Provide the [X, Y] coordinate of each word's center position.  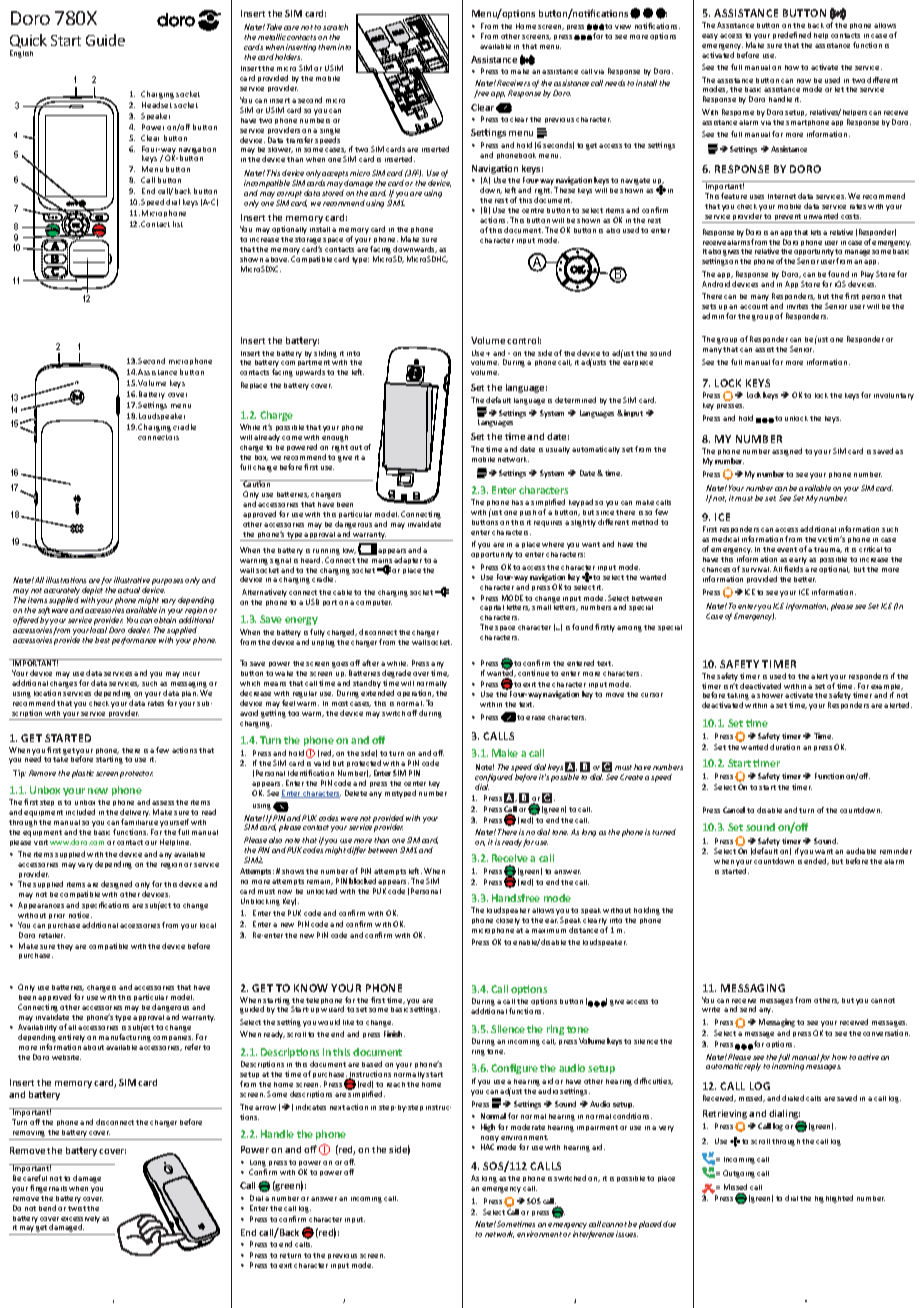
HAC [487, 1147]
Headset [157, 105]
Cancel [734, 810]
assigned [787, 452]
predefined [792, 35]
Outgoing [739, 1174]
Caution [257, 483]
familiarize [139, 822]
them [327, 47]
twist [77, 1208]
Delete [356, 793]
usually [558, 450]
